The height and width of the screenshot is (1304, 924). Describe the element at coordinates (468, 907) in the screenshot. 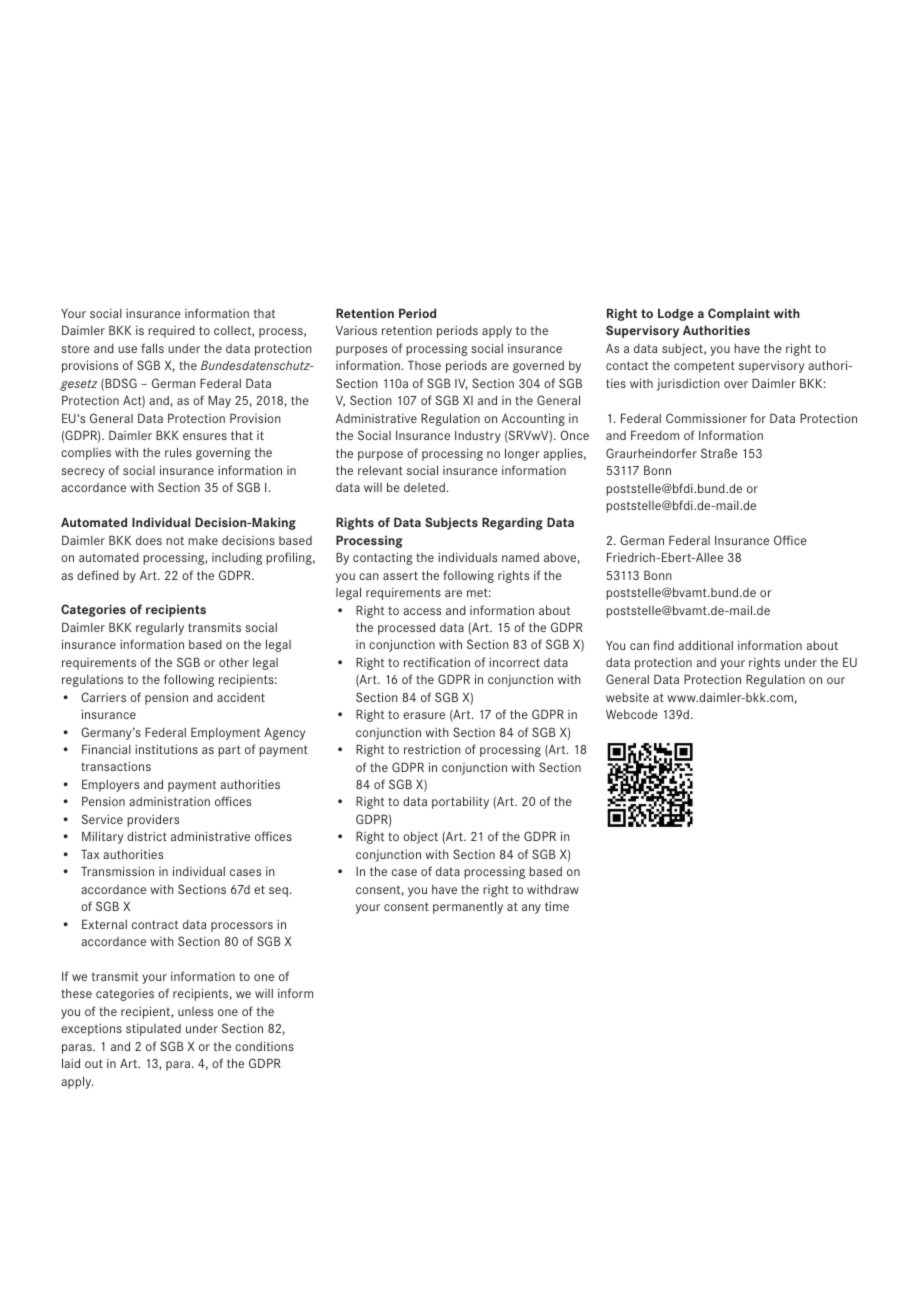

I see `permanently` at that location.
